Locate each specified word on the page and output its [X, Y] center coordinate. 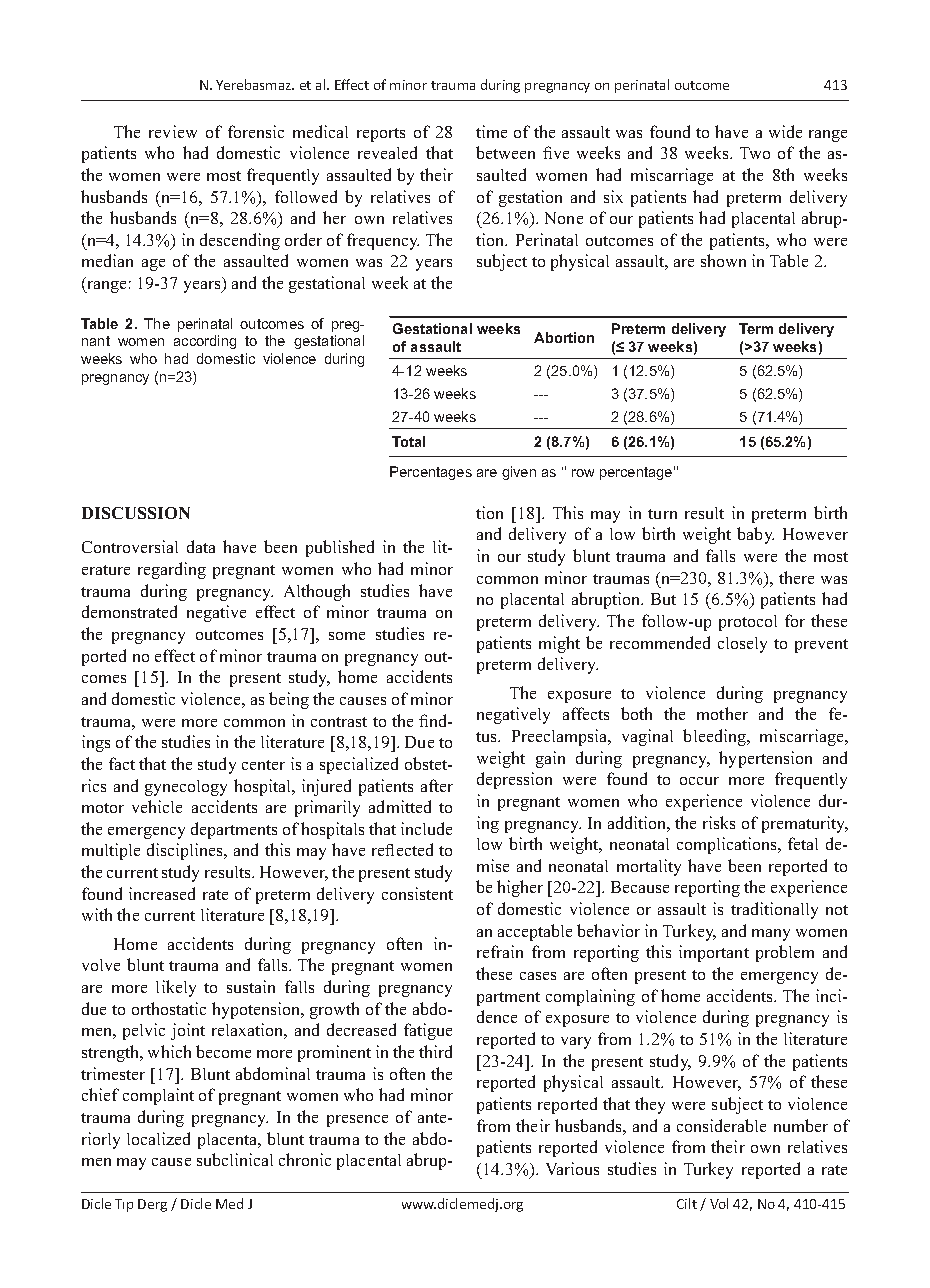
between [505, 152]
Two [755, 153]
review [173, 131]
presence [357, 1121]
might [559, 644]
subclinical [235, 1159]
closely [742, 645]
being [289, 700]
